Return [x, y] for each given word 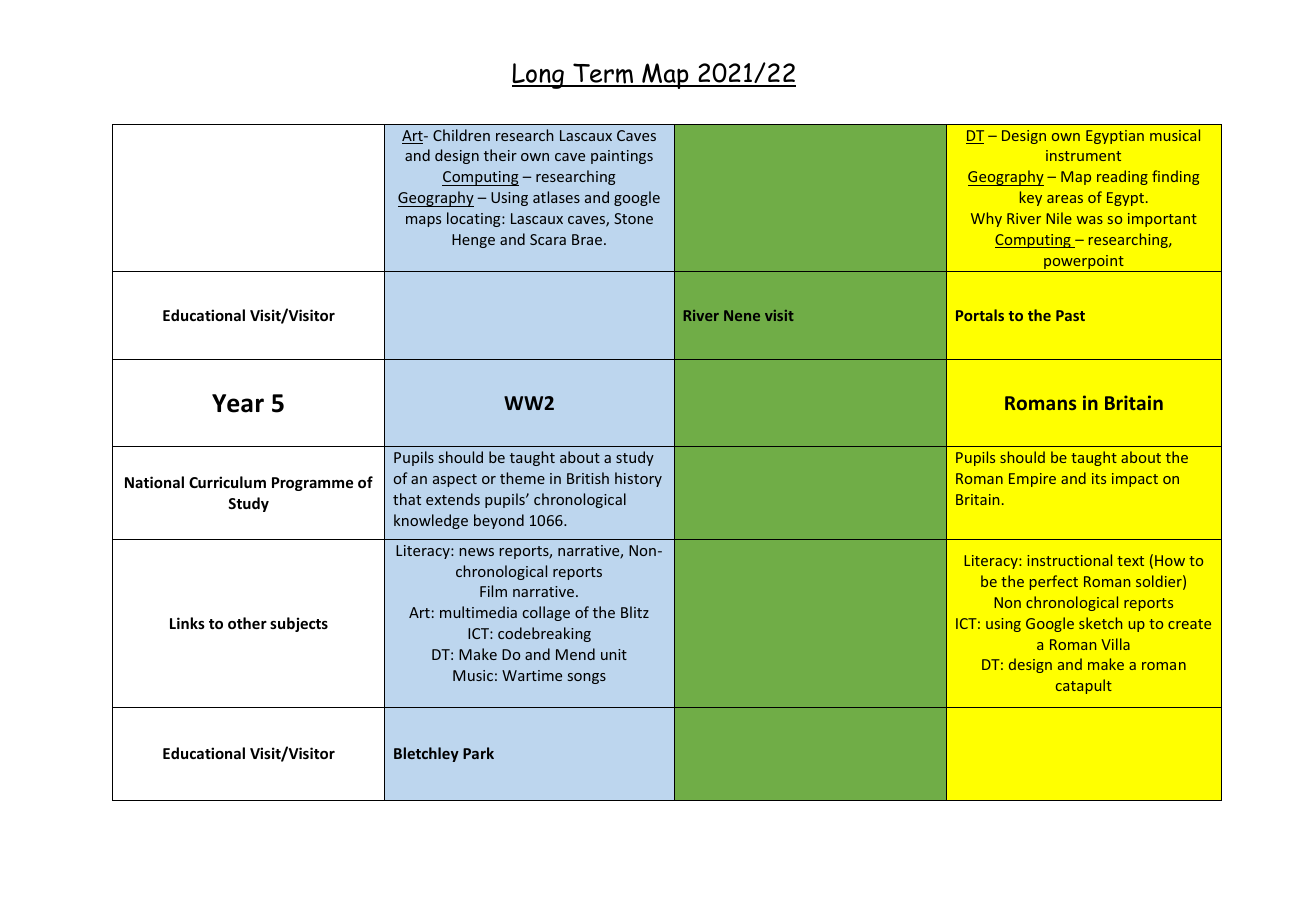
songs [587, 678]
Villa [1115, 644]
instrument [1083, 155]
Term [603, 74]
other [247, 623]
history [638, 479]
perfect [1054, 582]
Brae [587, 239]
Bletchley [426, 754]
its [1099, 478]
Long [539, 76]
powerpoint [1084, 263]
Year [238, 403]
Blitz [635, 612]
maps [423, 221]
